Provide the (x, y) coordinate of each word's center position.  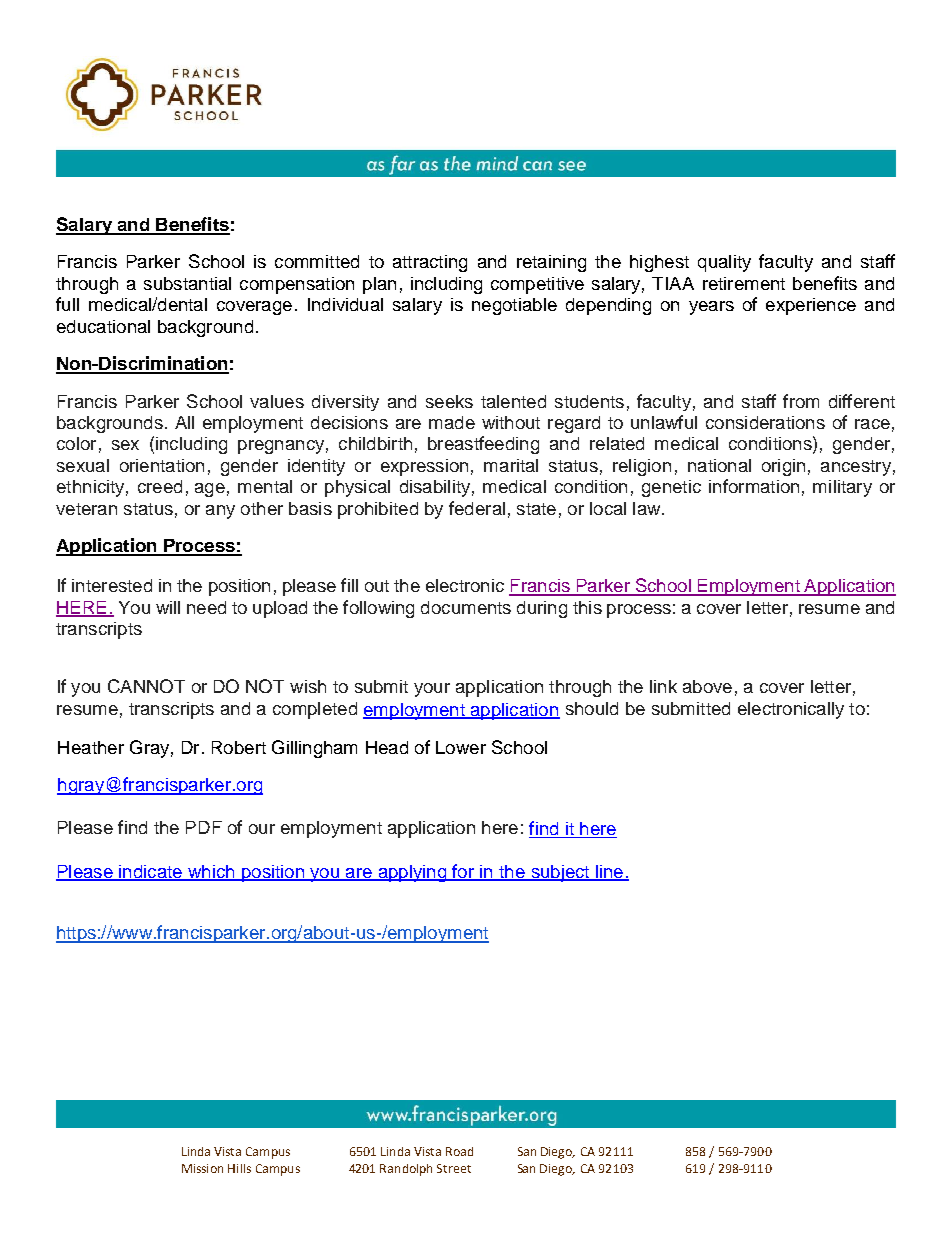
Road (459, 1151)
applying (412, 873)
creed (160, 486)
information (754, 486)
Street (454, 1168)
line (610, 873)
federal (477, 508)
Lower (461, 747)
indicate (150, 873)
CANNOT (146, 686)
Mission (202, 1168)
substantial (187, 283)
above (707, 686)
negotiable (514, 306)
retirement (744, 283)
